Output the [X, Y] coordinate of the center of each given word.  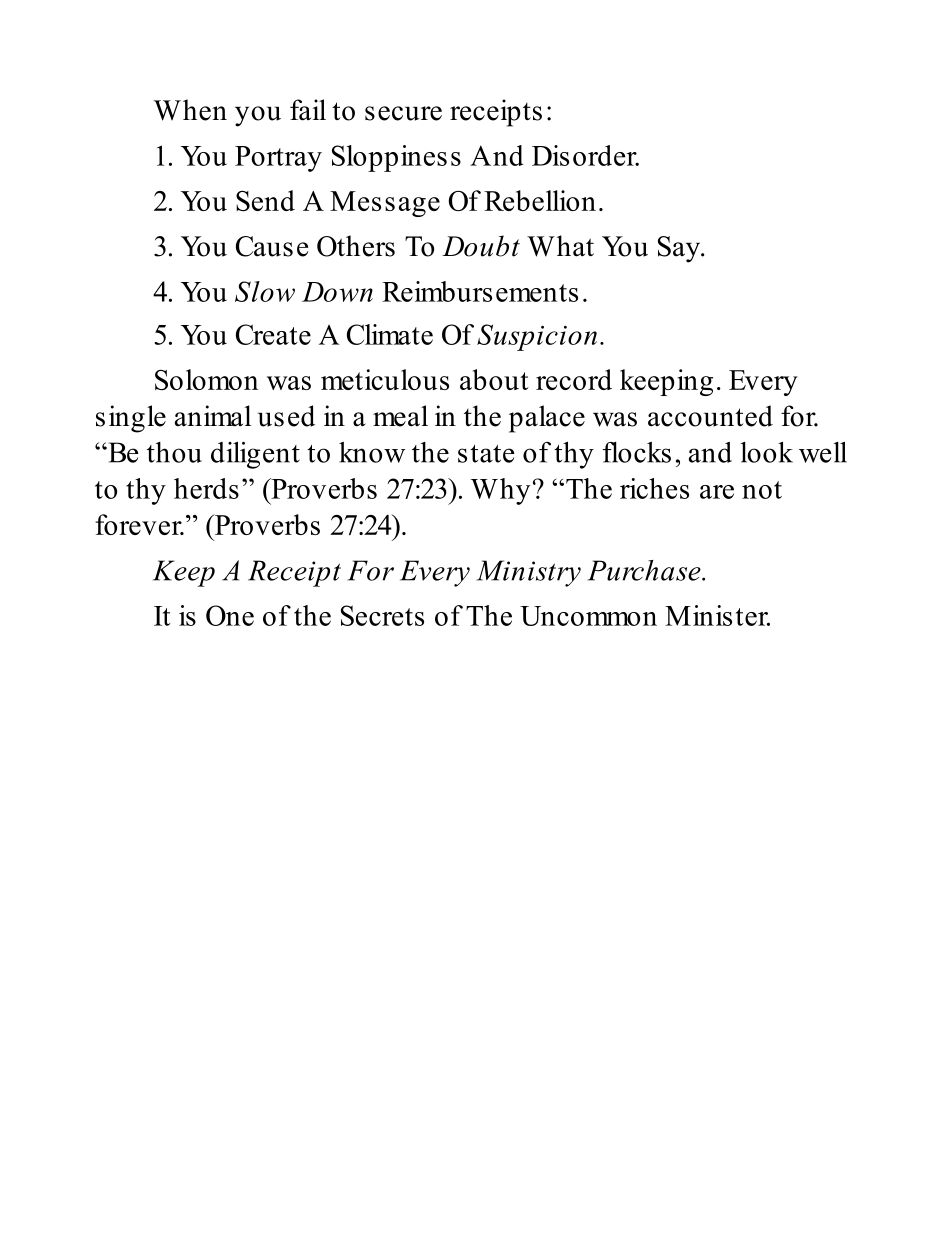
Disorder [585, 155]
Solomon [206, 379]
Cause [272, 246]
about [494, 379]
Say [680, 249]
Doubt [481, 246]
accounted [710, 416]
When [190, 110]
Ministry [529, 573]
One [230, 615]
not [762, 490]
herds [206, 488]
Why [500, 491]
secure [403, 113]
